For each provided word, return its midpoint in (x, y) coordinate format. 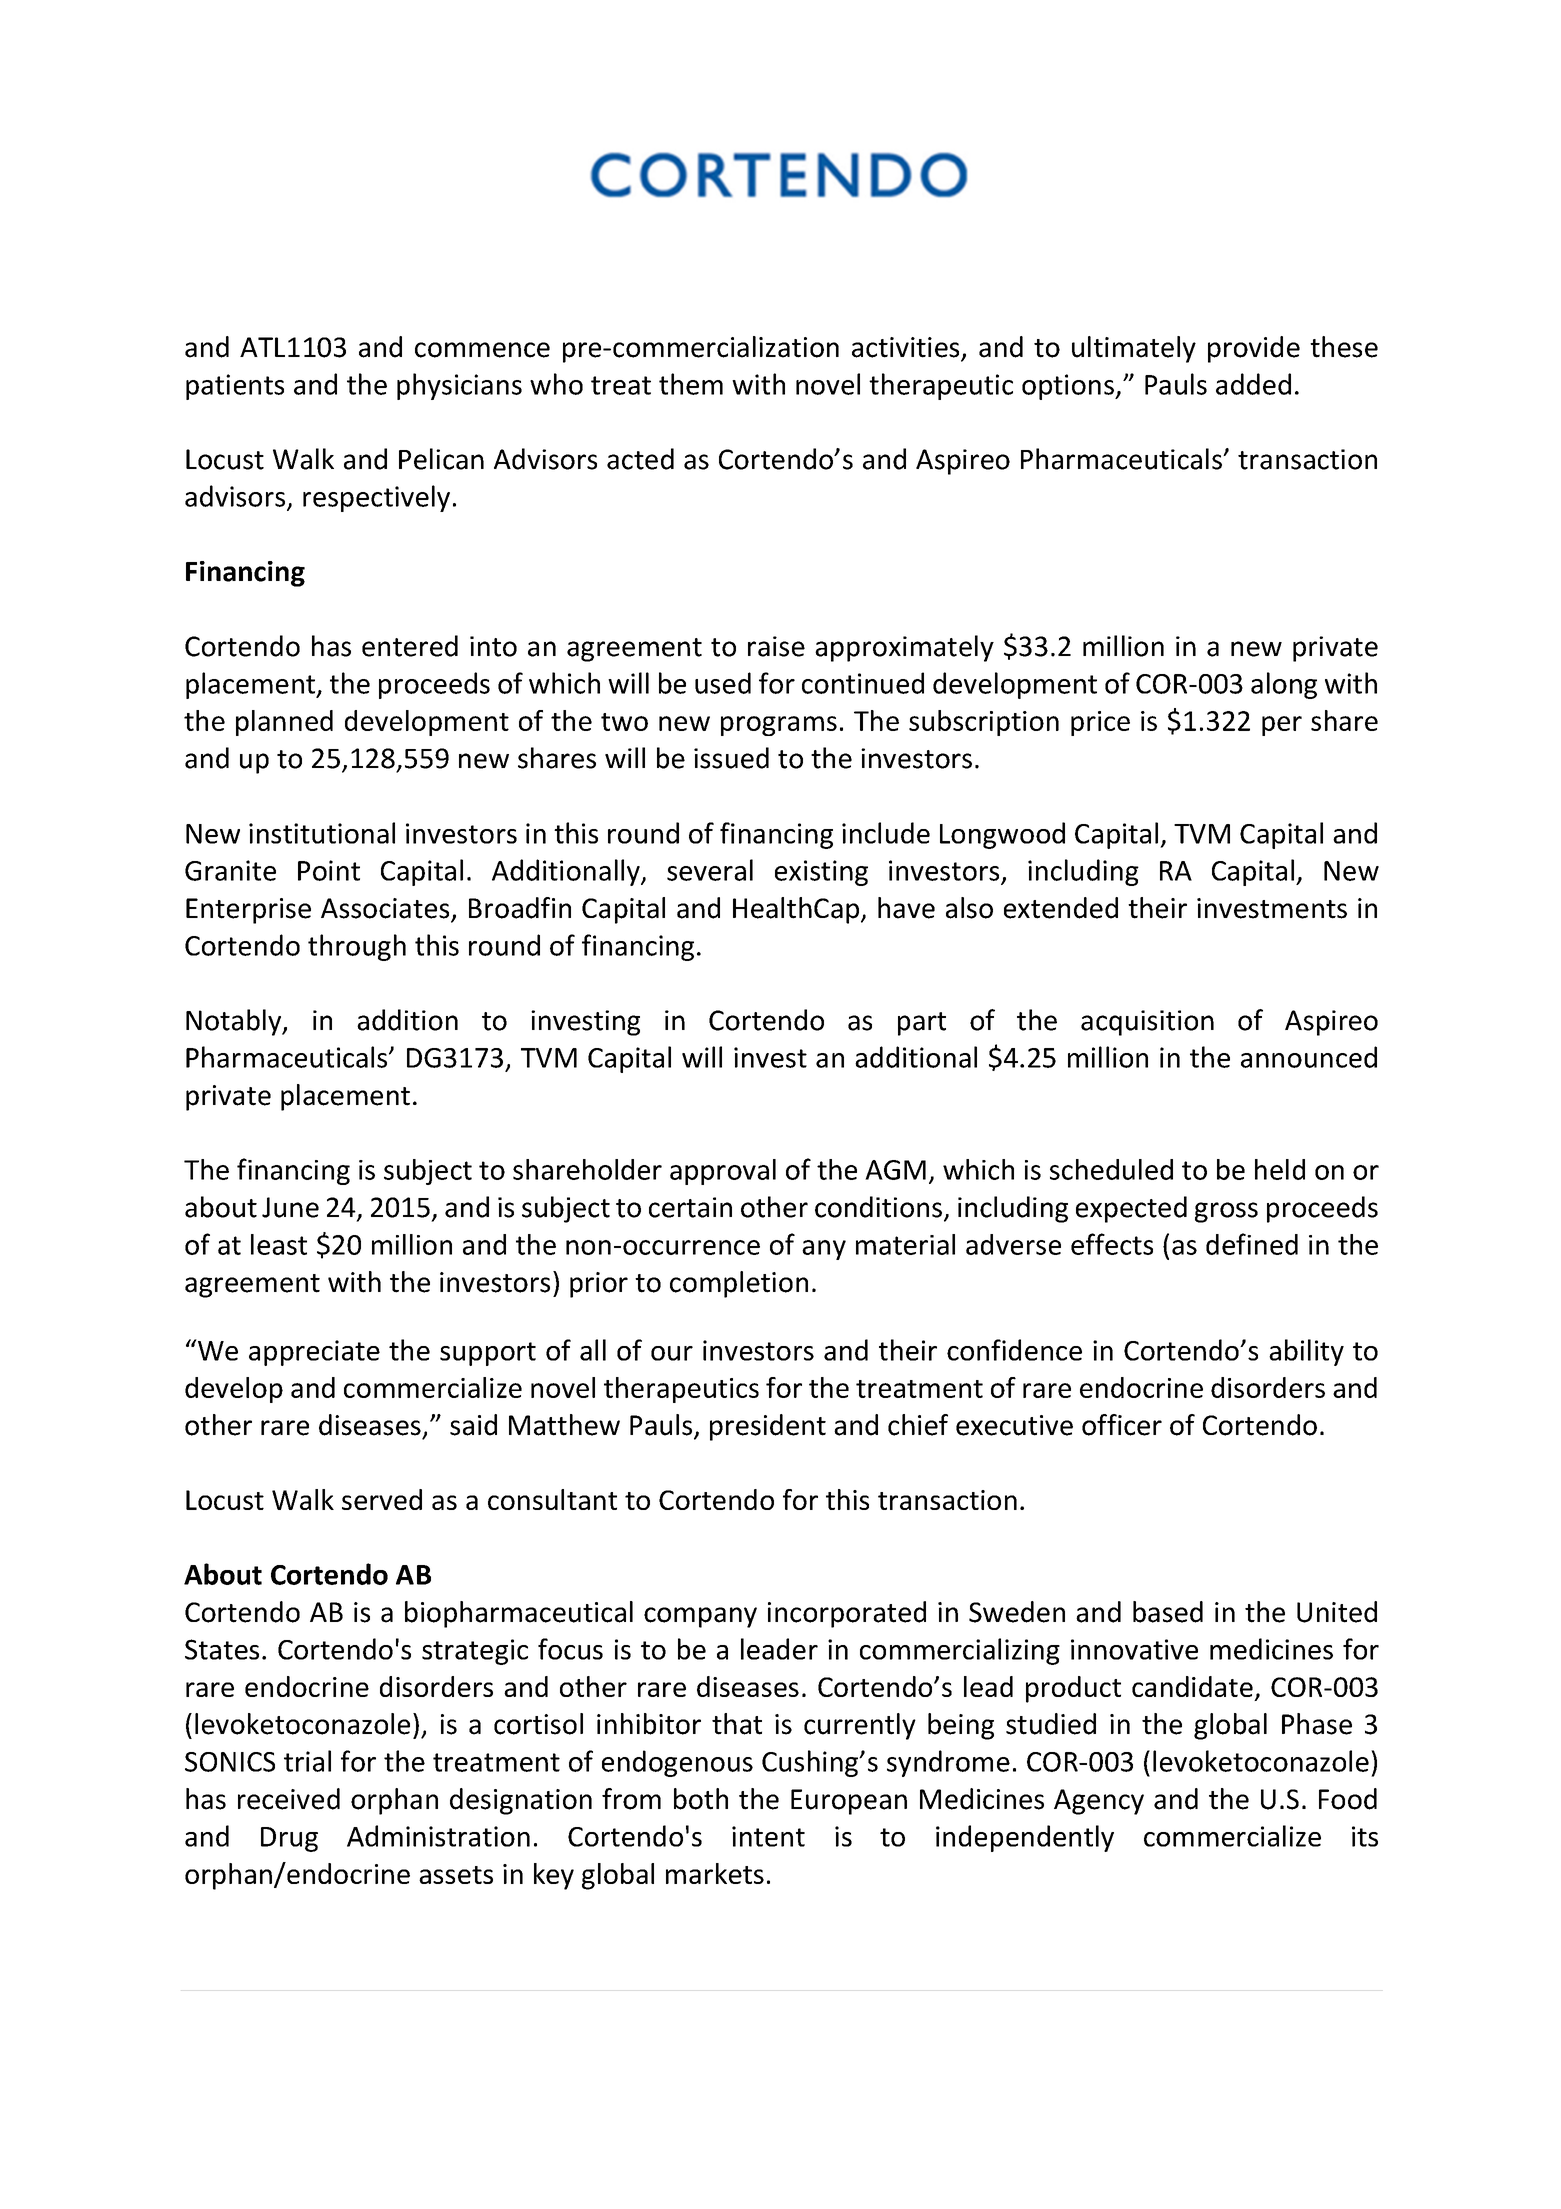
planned (284, 723)
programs (779, 726)
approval (723, 1172)
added (1253, 384)
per (1282, 726)
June (290, 1207)
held (1280, 1169)
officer (1122, 1425)
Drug (289, 1839)
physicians (459, 386)
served (382, 1499)
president (768, 1427)
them (691, 384)
